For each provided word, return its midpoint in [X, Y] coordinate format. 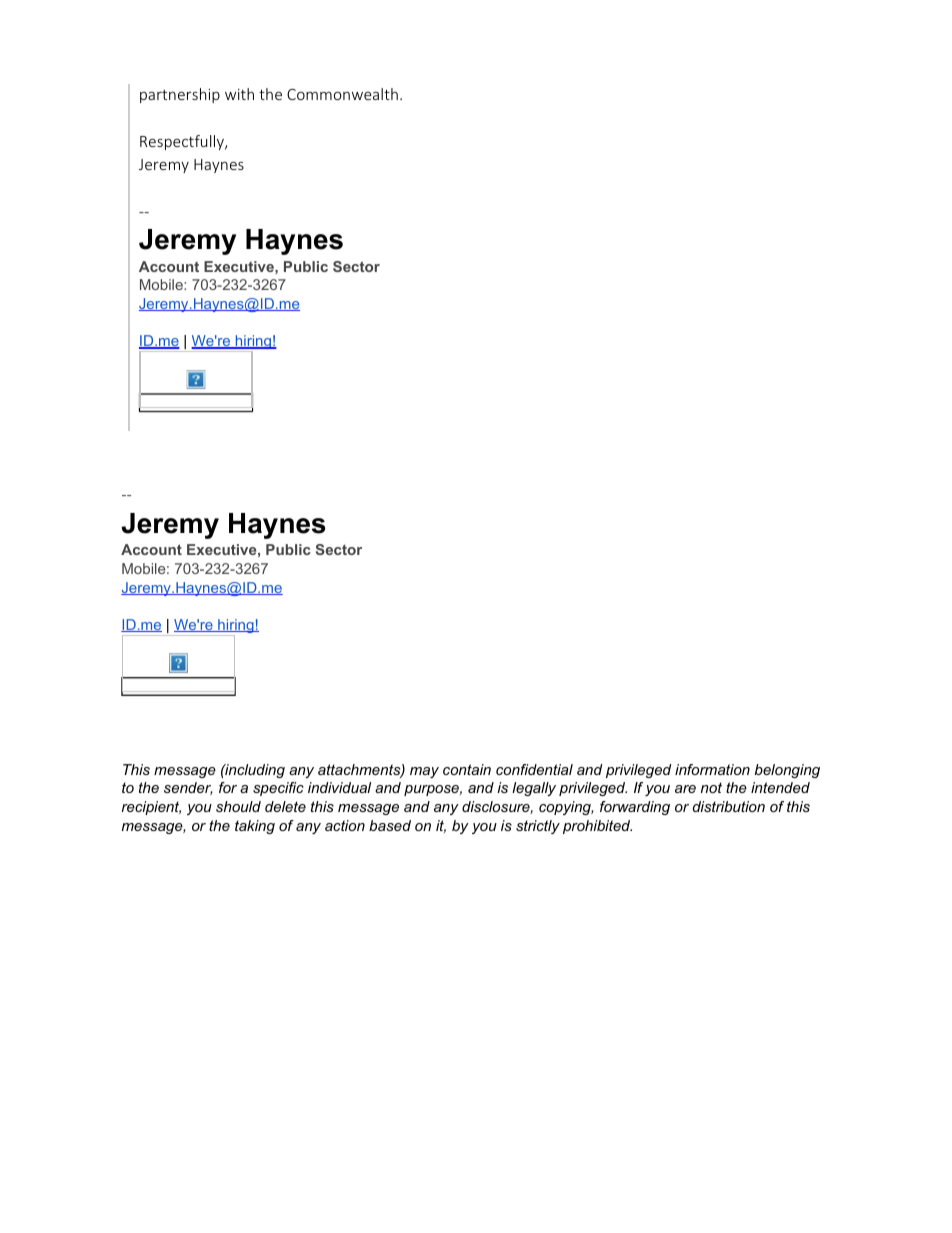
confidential [534, 769]
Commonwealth [342, 94]
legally [534, 789]
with [239, 94]
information [712, 769]
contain [467, 769]
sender [188, 788]
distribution [729, 806]
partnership [180, 95]
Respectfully [183, 142]
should [238, 806]
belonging [787, 771]
